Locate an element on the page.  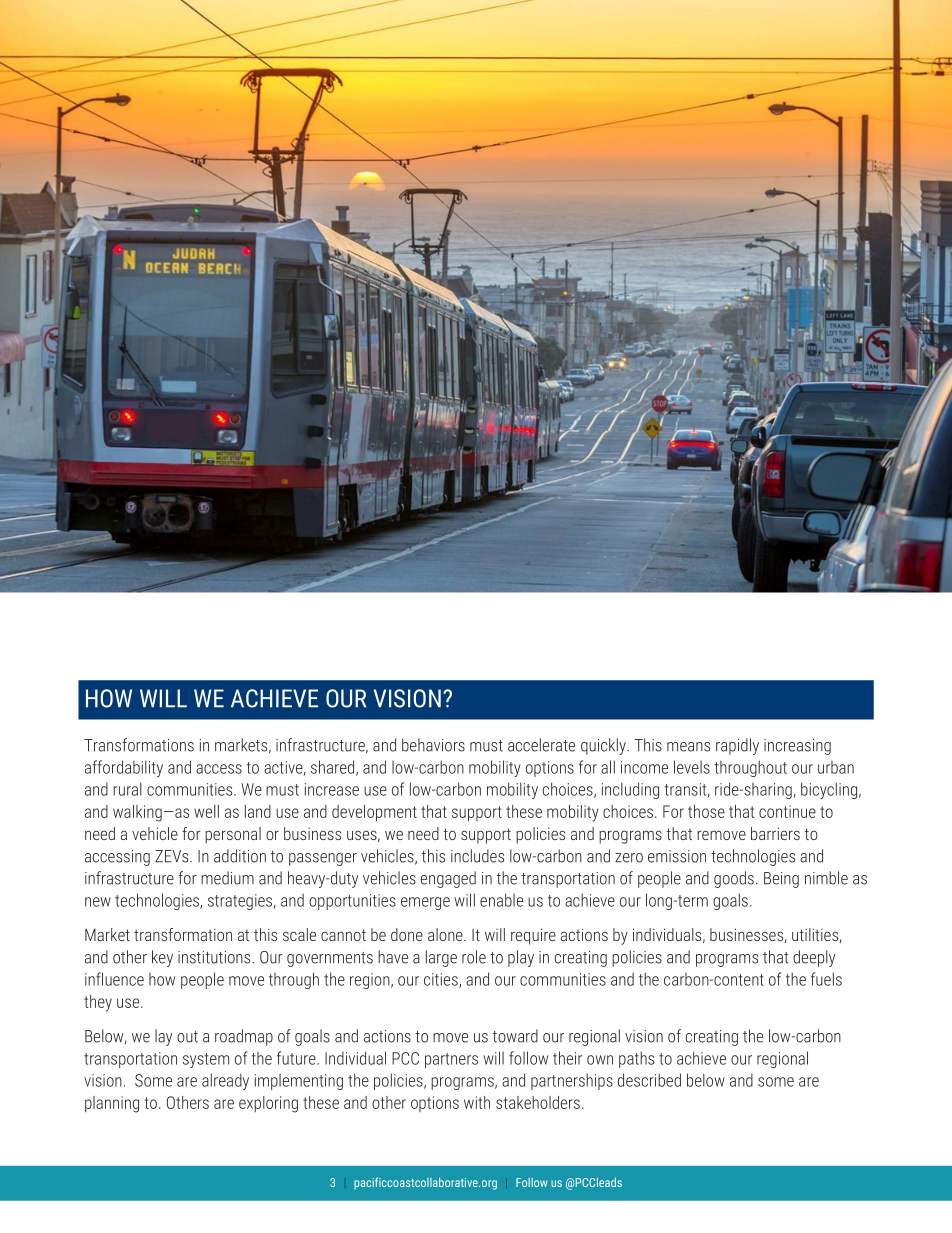
described is located at coordinates (649, 1080).
